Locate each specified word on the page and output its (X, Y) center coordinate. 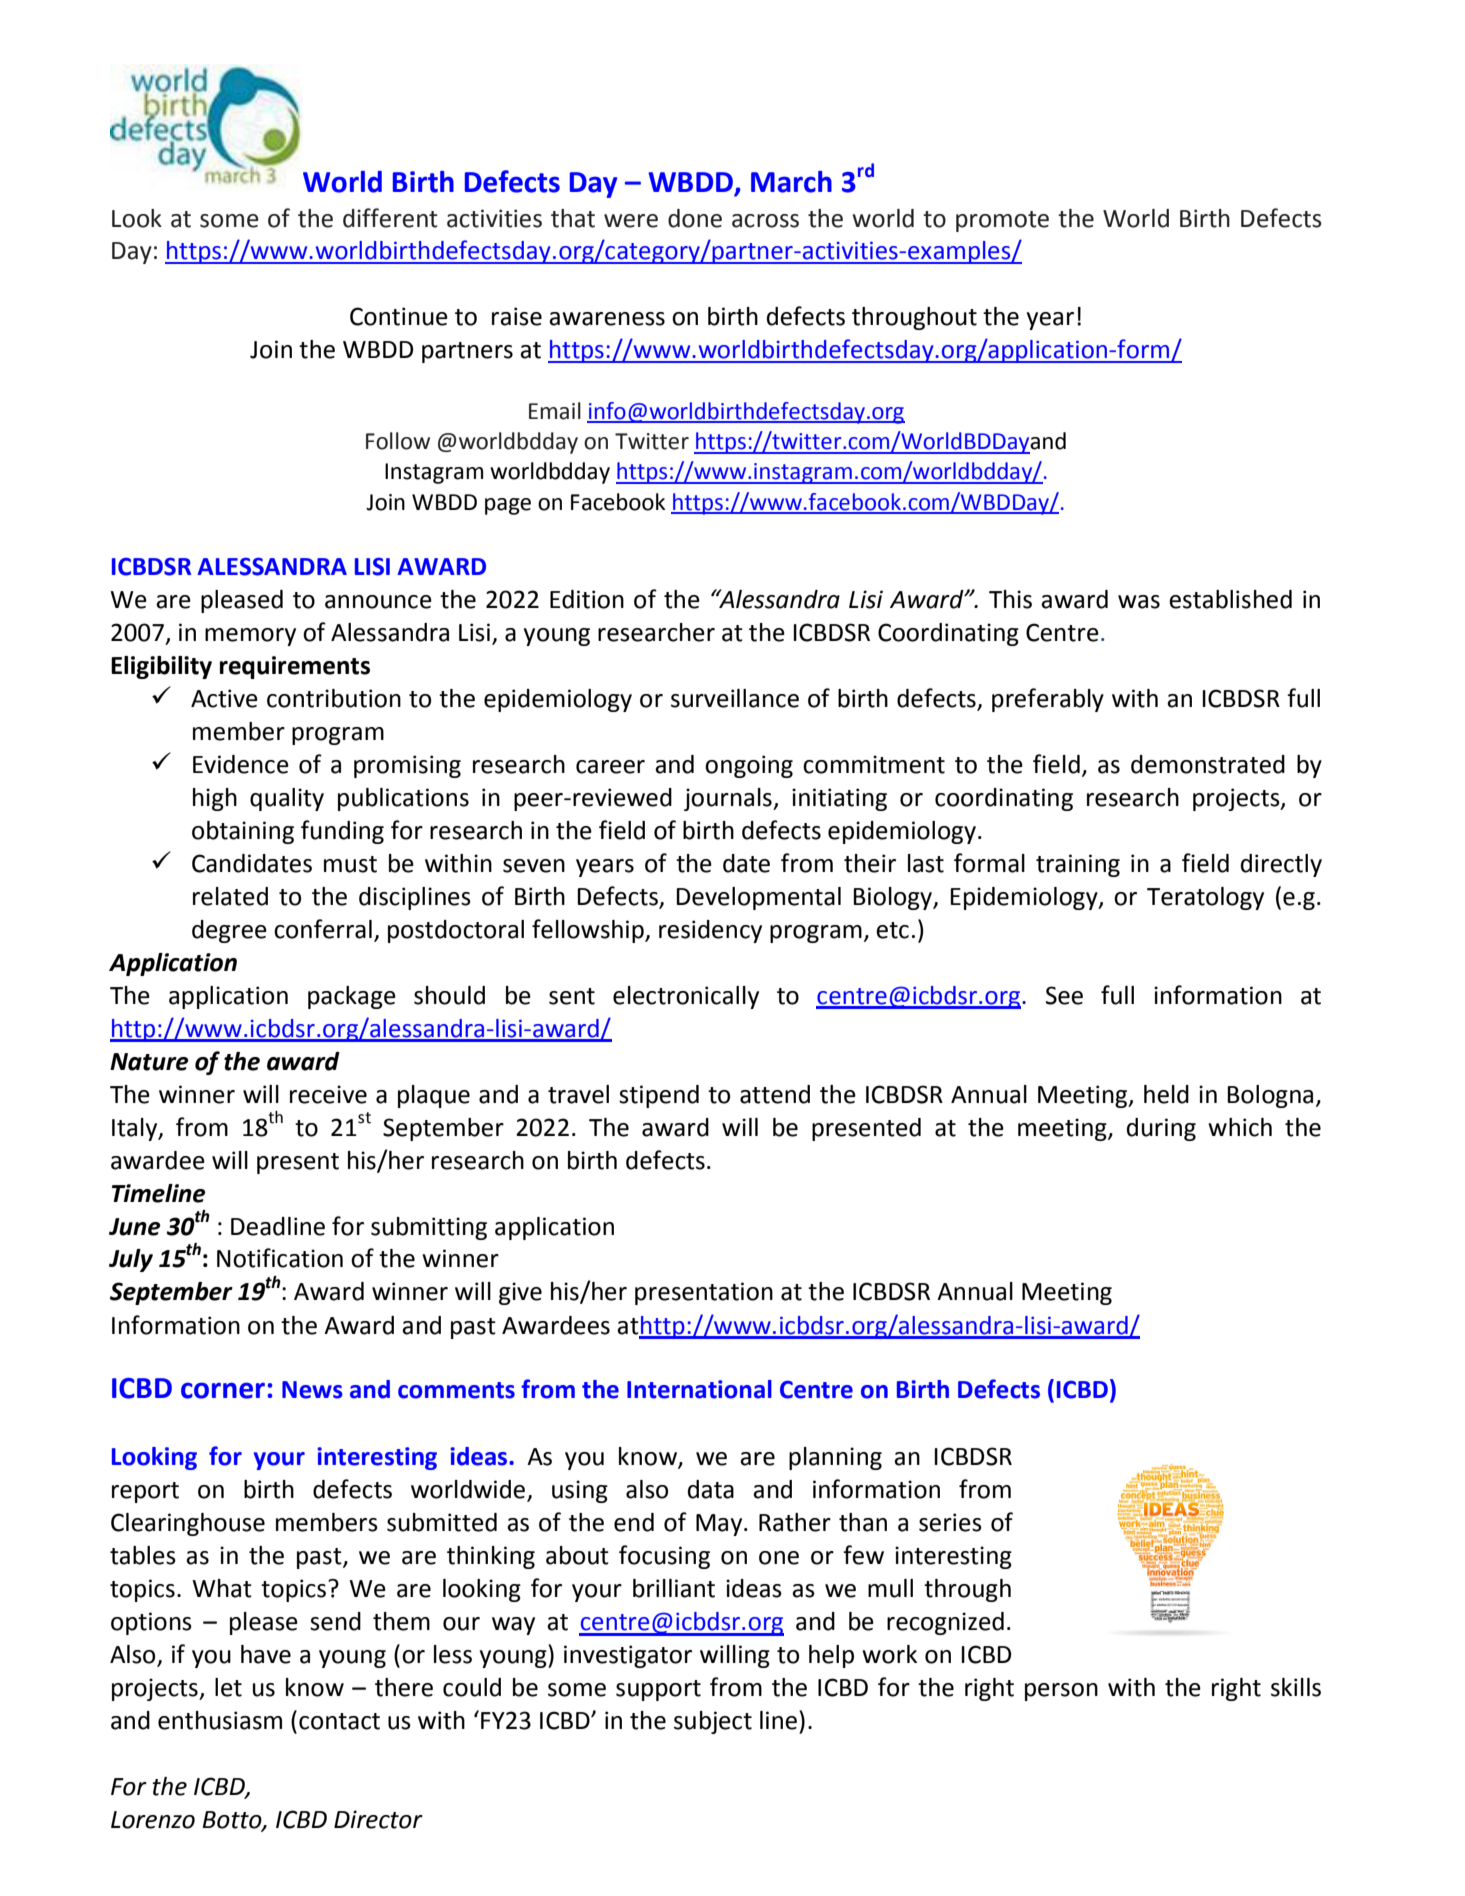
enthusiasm (220, 1720)
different (390, 218)
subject (713, 1722)
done (695, 218)
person (1061, 1692)
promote (1002, 221)
